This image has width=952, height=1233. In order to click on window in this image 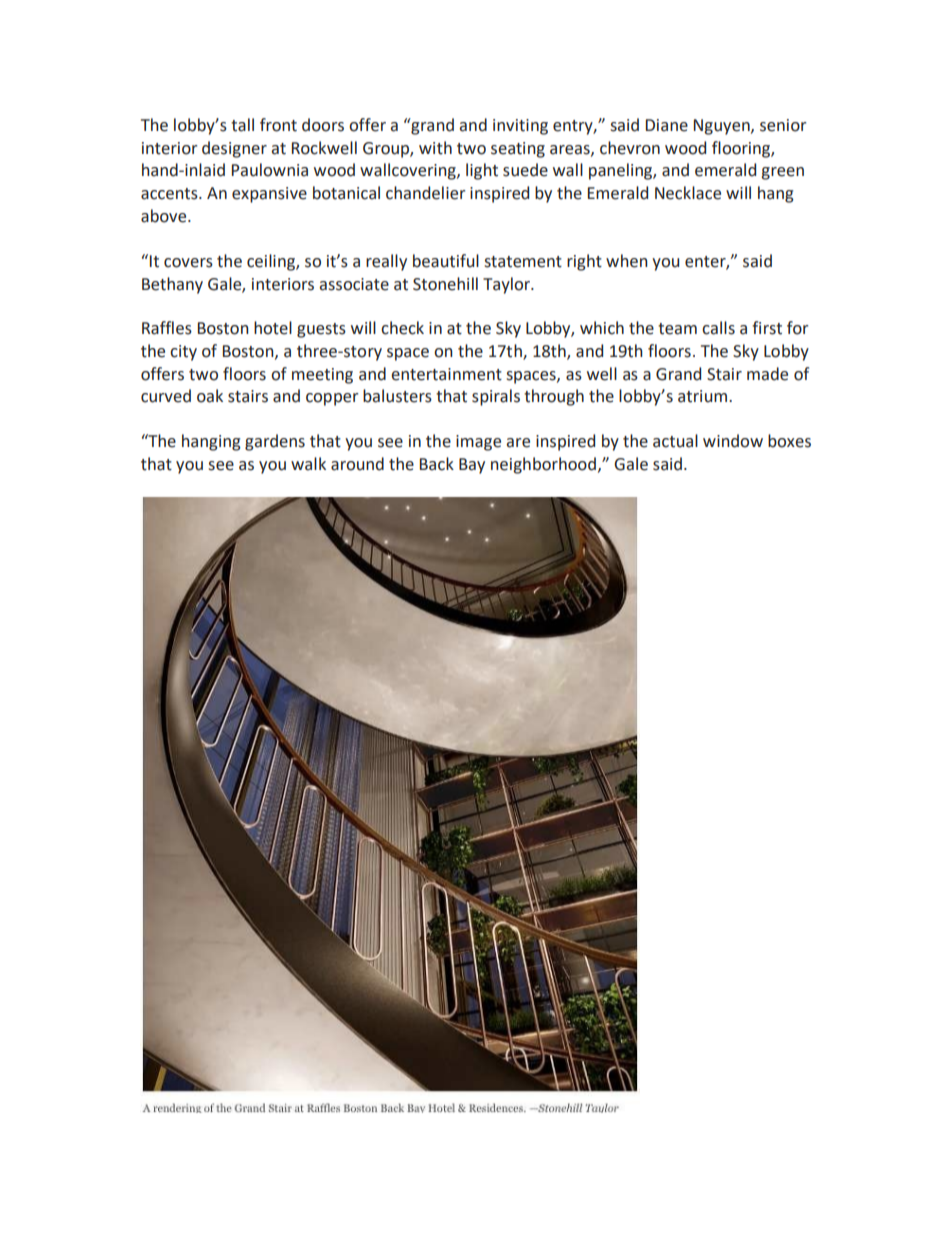, I will do `click(733, 441)`.
